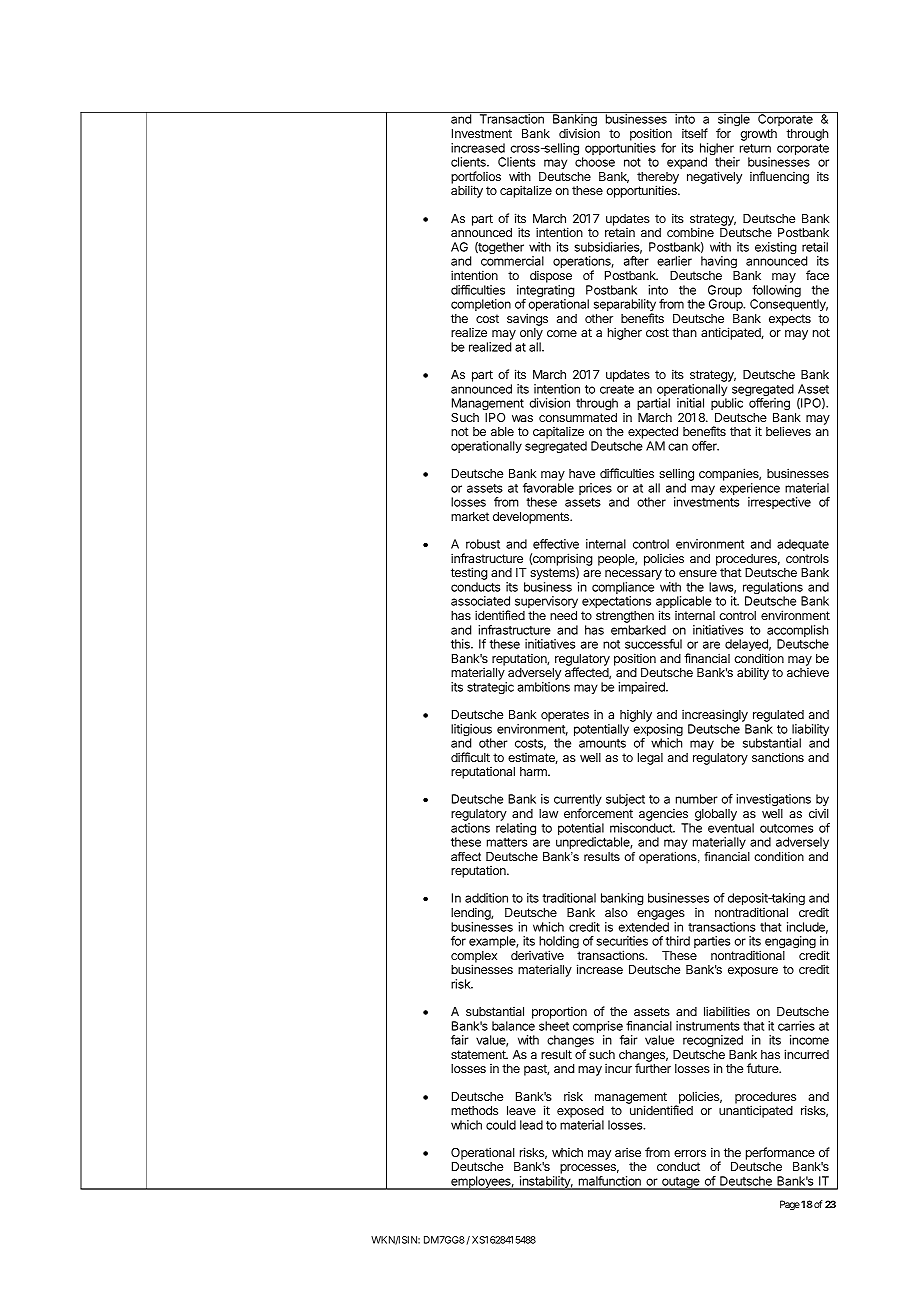 The width and height of the screenshot is (924, 1308). Describe the element at coordinates (643, 688) in the screenshot. I see `impaired` at that location.
